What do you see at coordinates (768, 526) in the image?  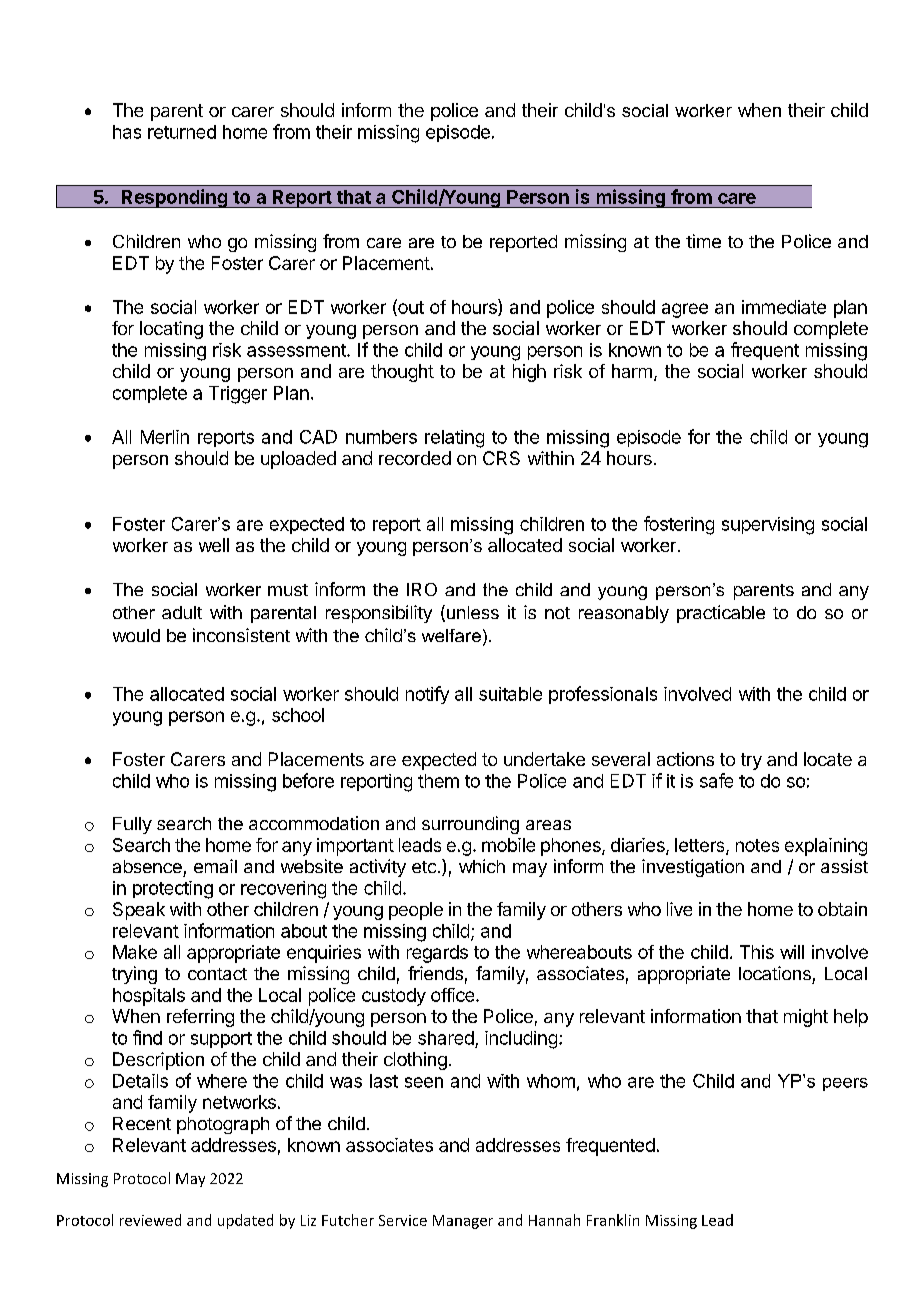 I see `supervising` at bounding box center [768, 526].
